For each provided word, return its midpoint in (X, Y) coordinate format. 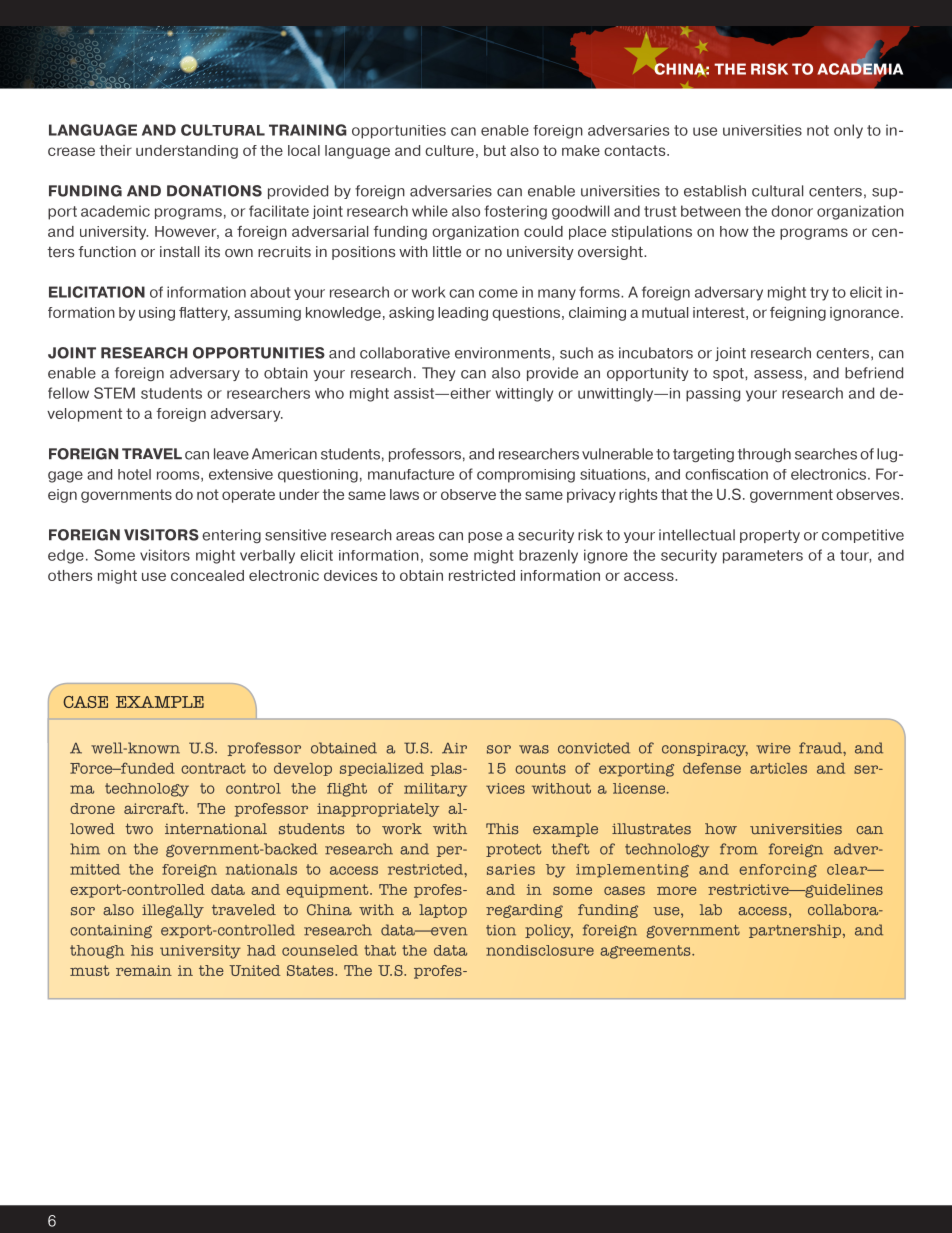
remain (144, 970)
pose (485, 537)
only (848, 131)
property (770, 536)
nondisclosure (540, 950)
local (304, 150)
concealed (207, 575)
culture (449, 150)
